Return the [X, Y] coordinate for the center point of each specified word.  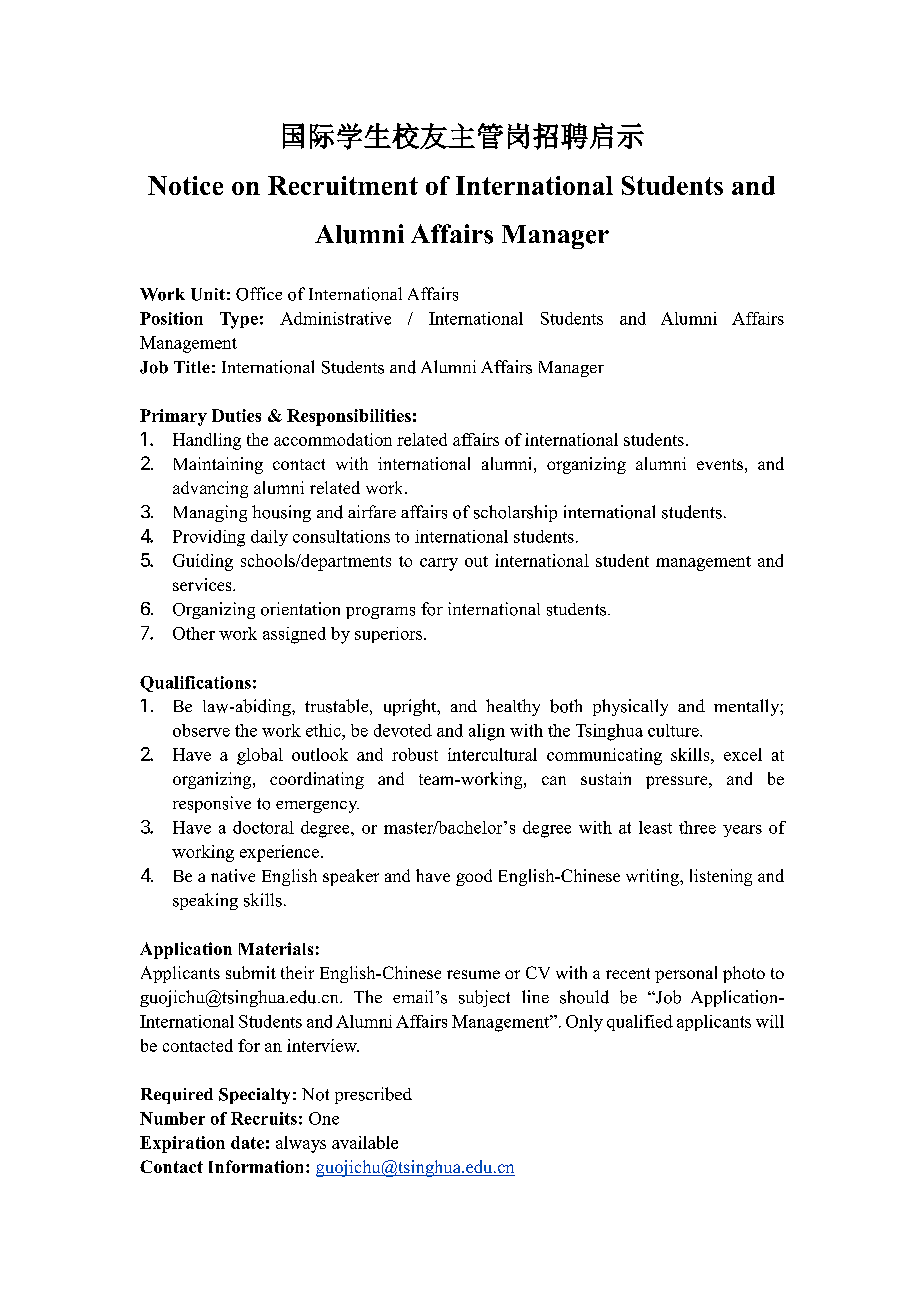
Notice [185, 185]
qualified [640, 1023]
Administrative [335, 318]
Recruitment [343, 185]
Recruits [264, 1118]
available [365, 1142]
